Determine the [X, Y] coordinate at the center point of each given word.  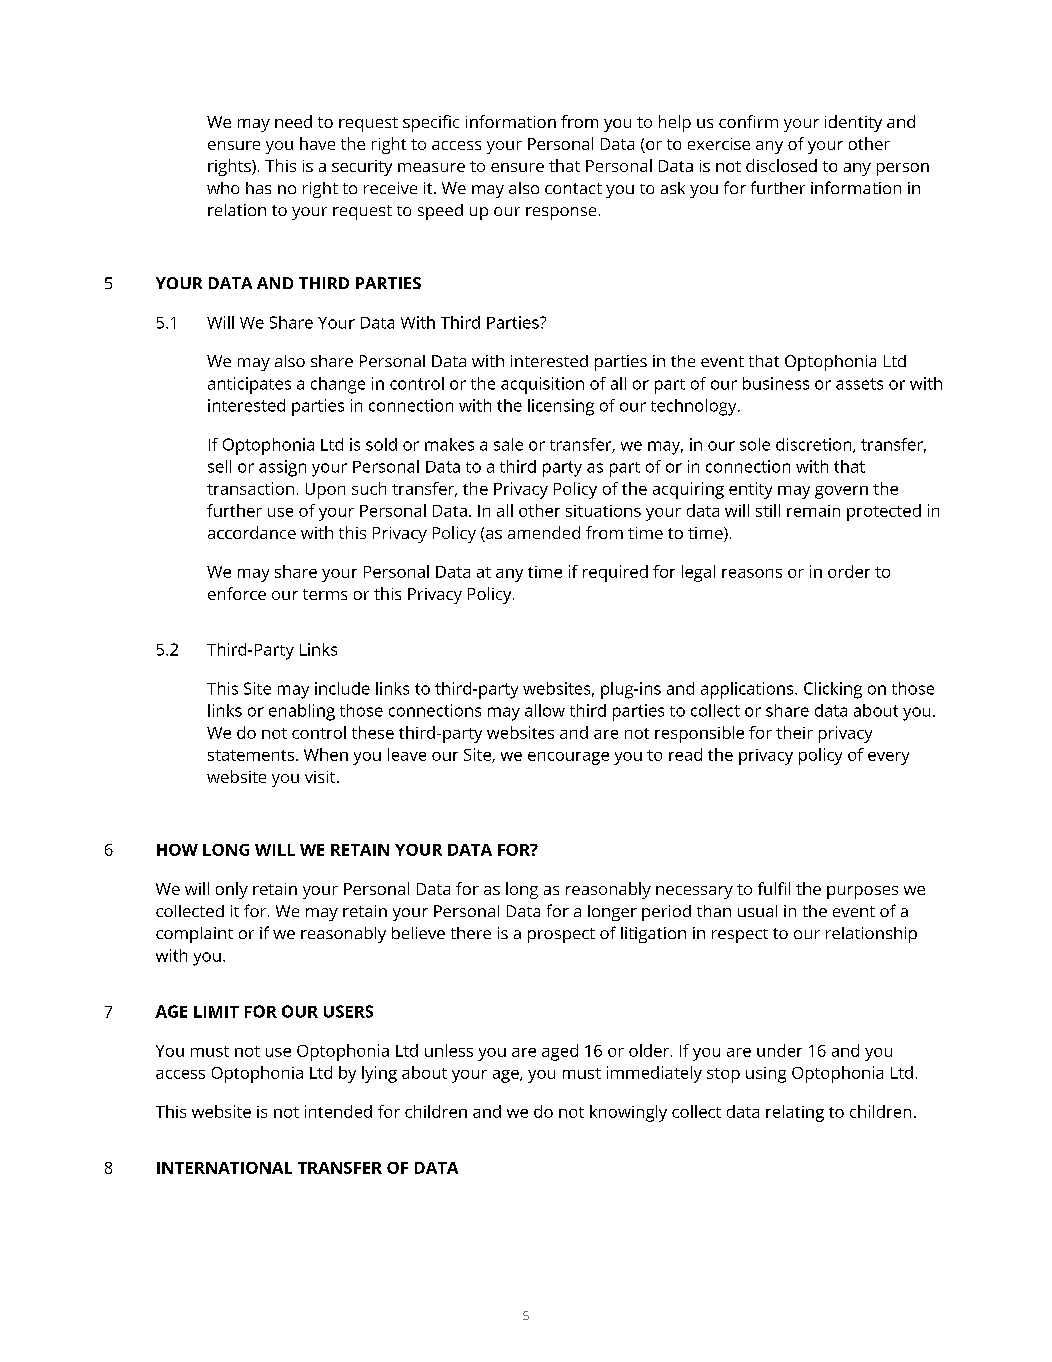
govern [841, 492]
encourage [568, 758]
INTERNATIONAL [224, 1168]
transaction [250, 488]
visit [321, 777]
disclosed [781, 165]
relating [795, 1113]
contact [573, 188]
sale [508, 444]
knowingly [628, 1113]
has [258, 188]
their [794, 732]
